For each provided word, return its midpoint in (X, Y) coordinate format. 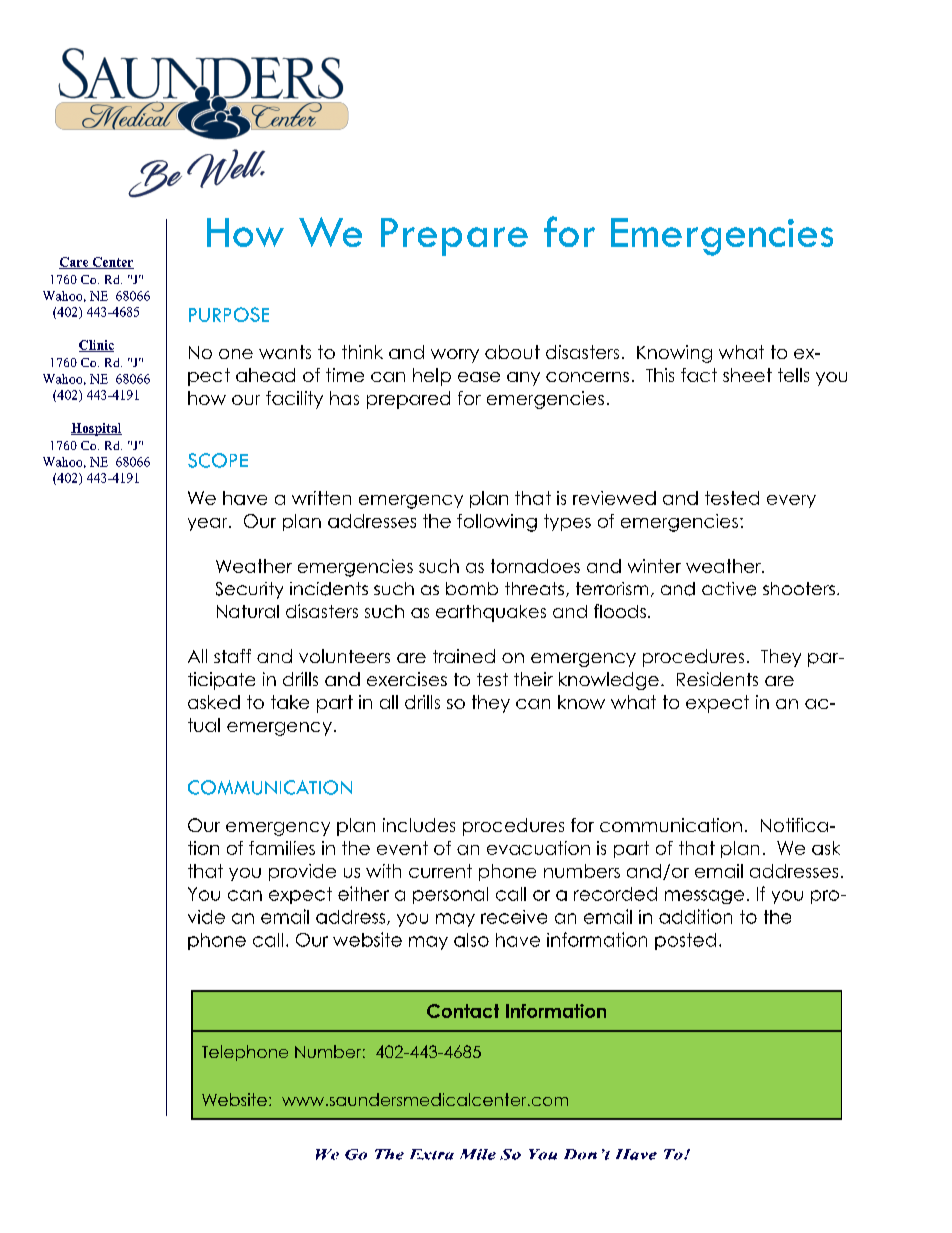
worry (455, 356)
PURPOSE (229, 314)
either (363, 893)
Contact (463, 1011)
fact (699, 375)
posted (685, 941)
